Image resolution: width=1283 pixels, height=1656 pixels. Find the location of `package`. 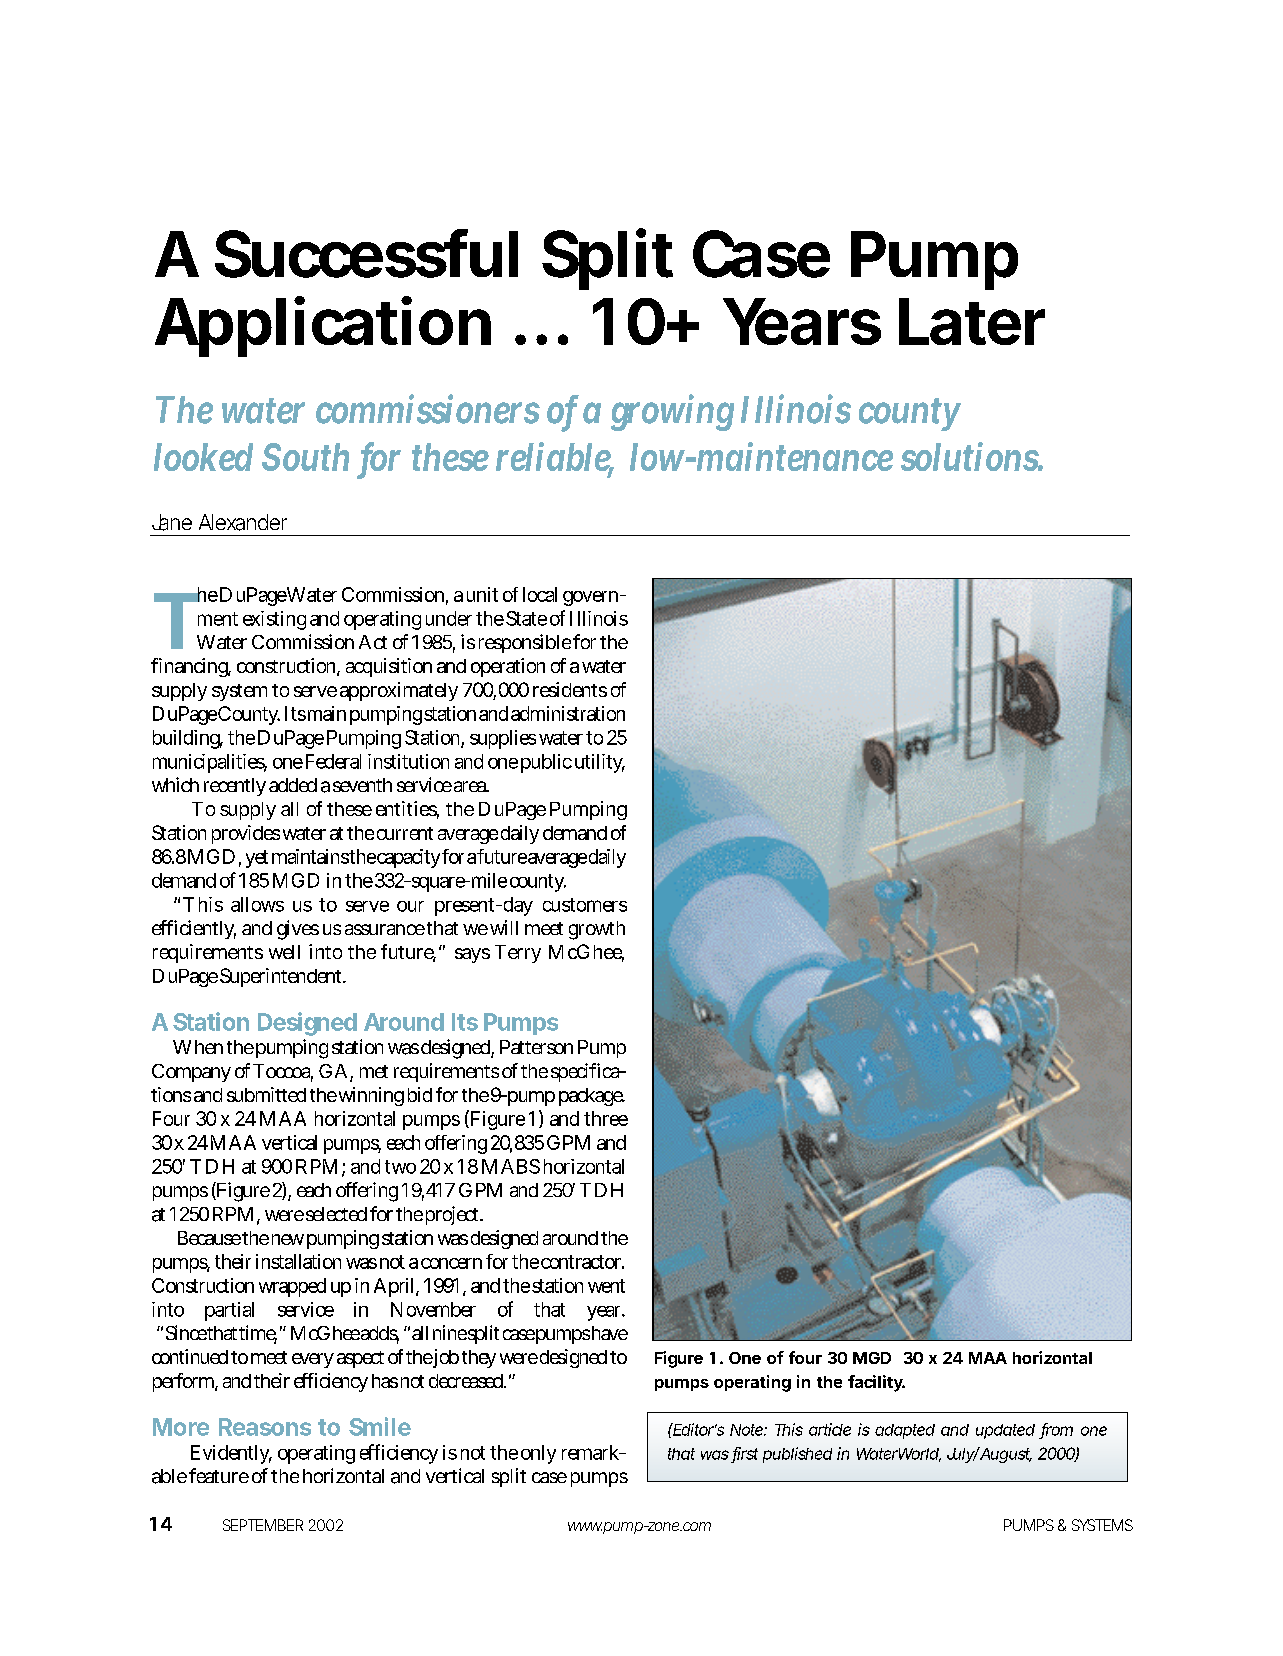

package is located at coordinates (592, 1097).
